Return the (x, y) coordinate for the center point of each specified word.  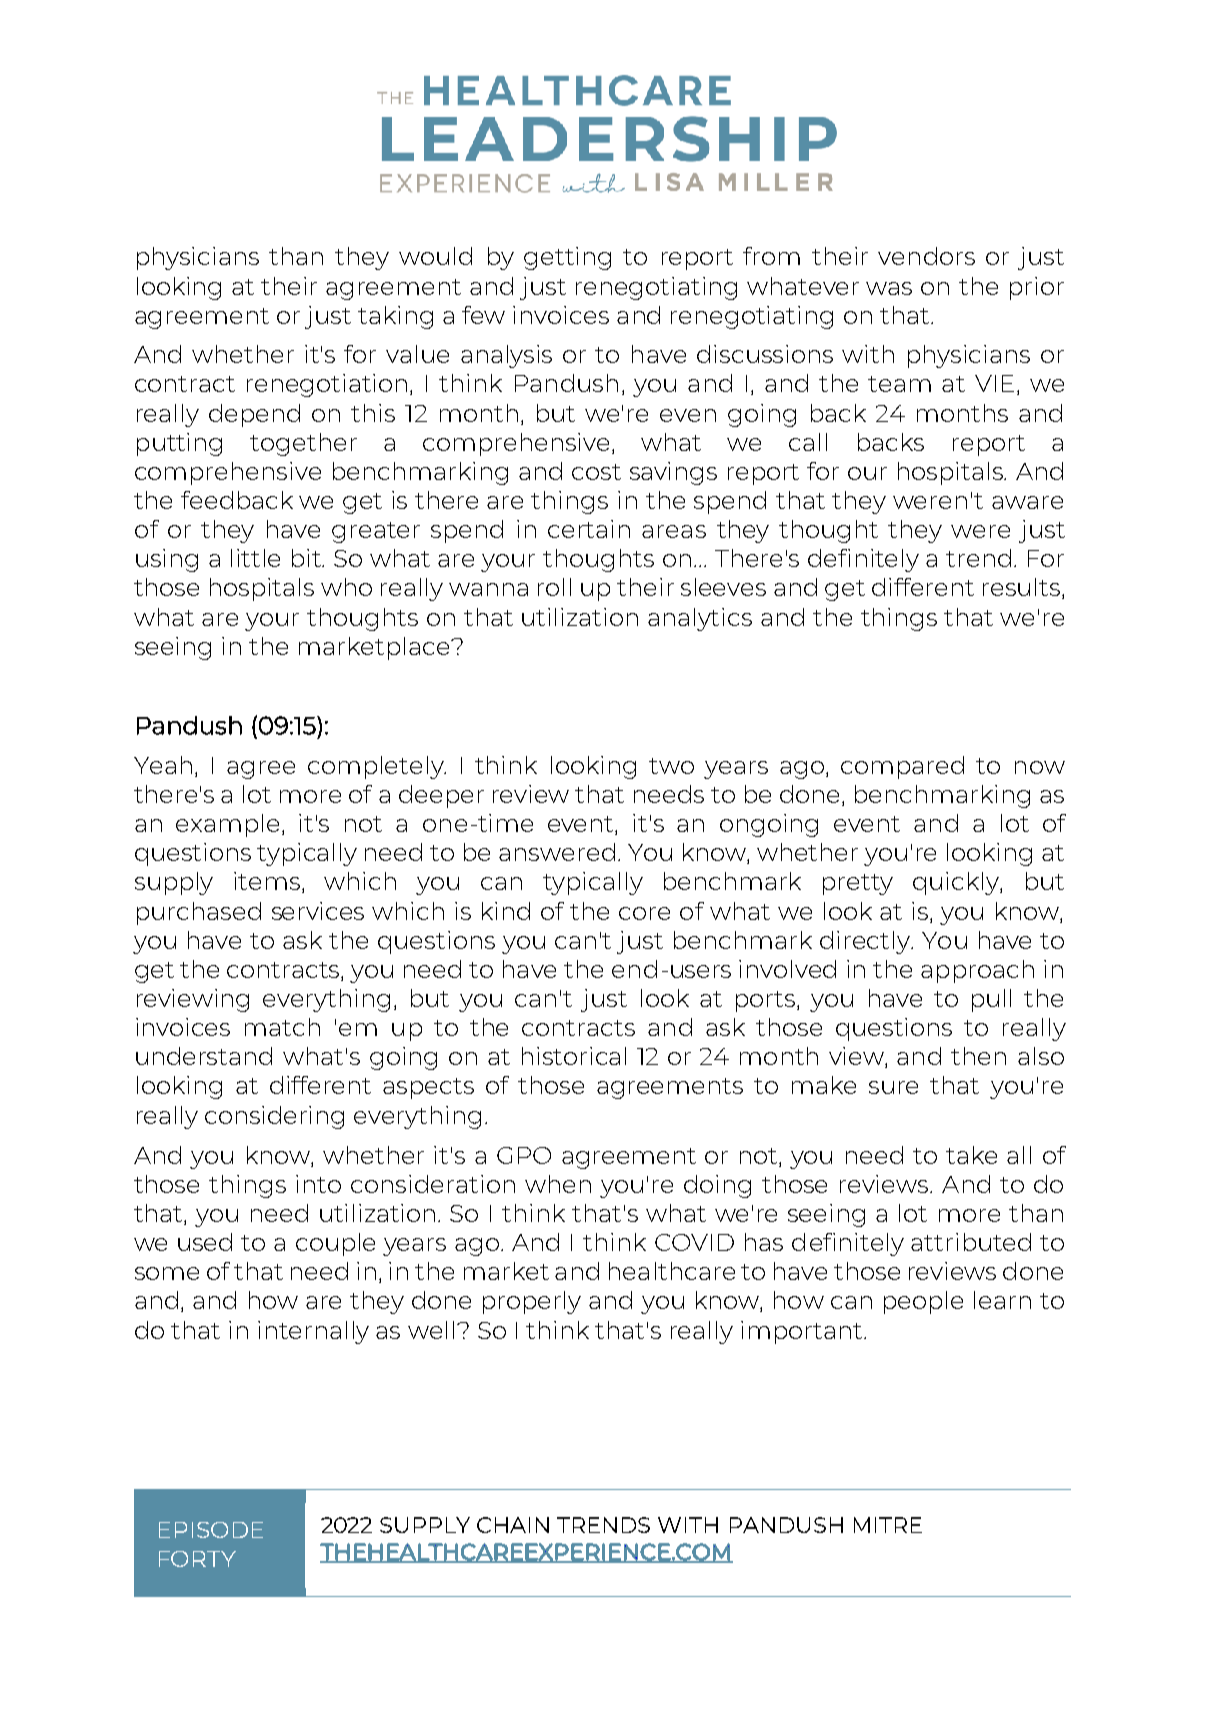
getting (567, 258)
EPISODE (211, 1530)
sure (893, 1087)
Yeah (163, 765)
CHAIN (513, 1525)
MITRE (888, 1525)
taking (395, 317)
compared (902, 767)
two (671, 766)
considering (274, 1117)
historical (574, 1056)
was (889, 288)
